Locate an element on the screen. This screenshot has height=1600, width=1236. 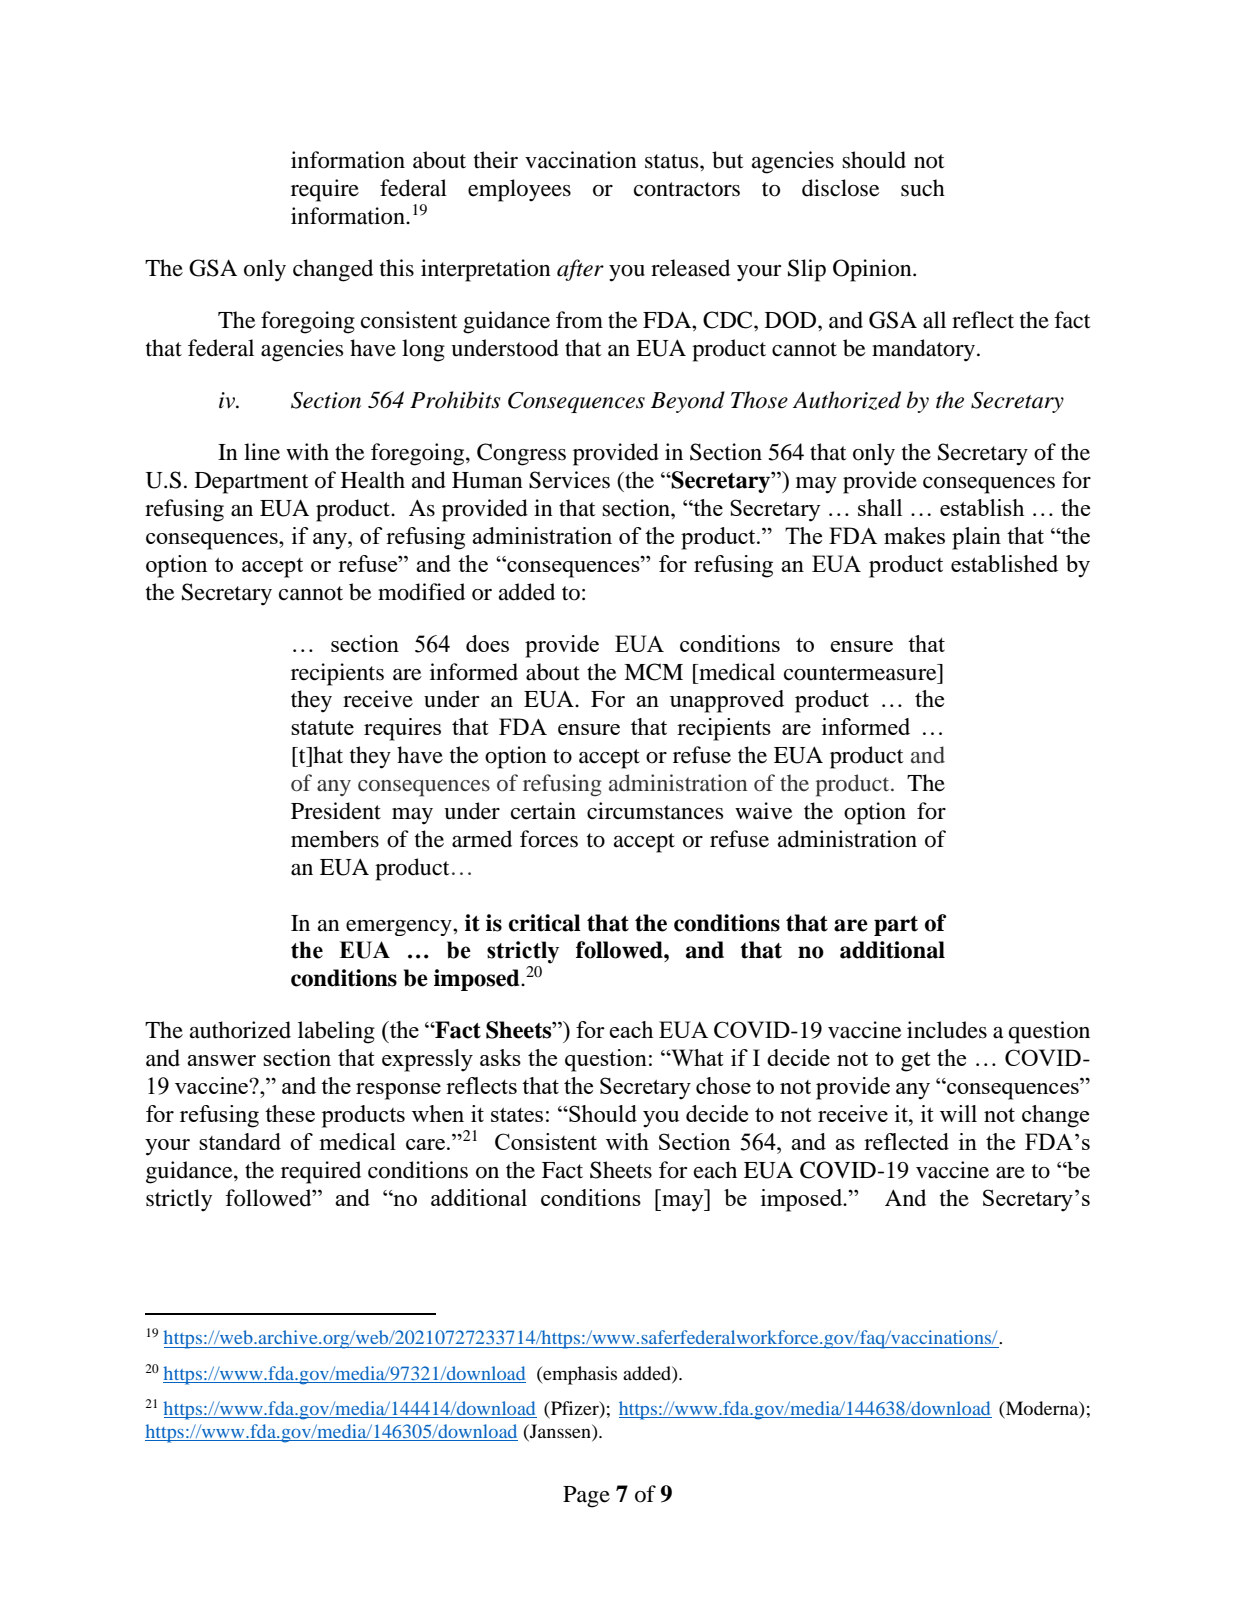
Page is located at coordinates (586, 1497).
